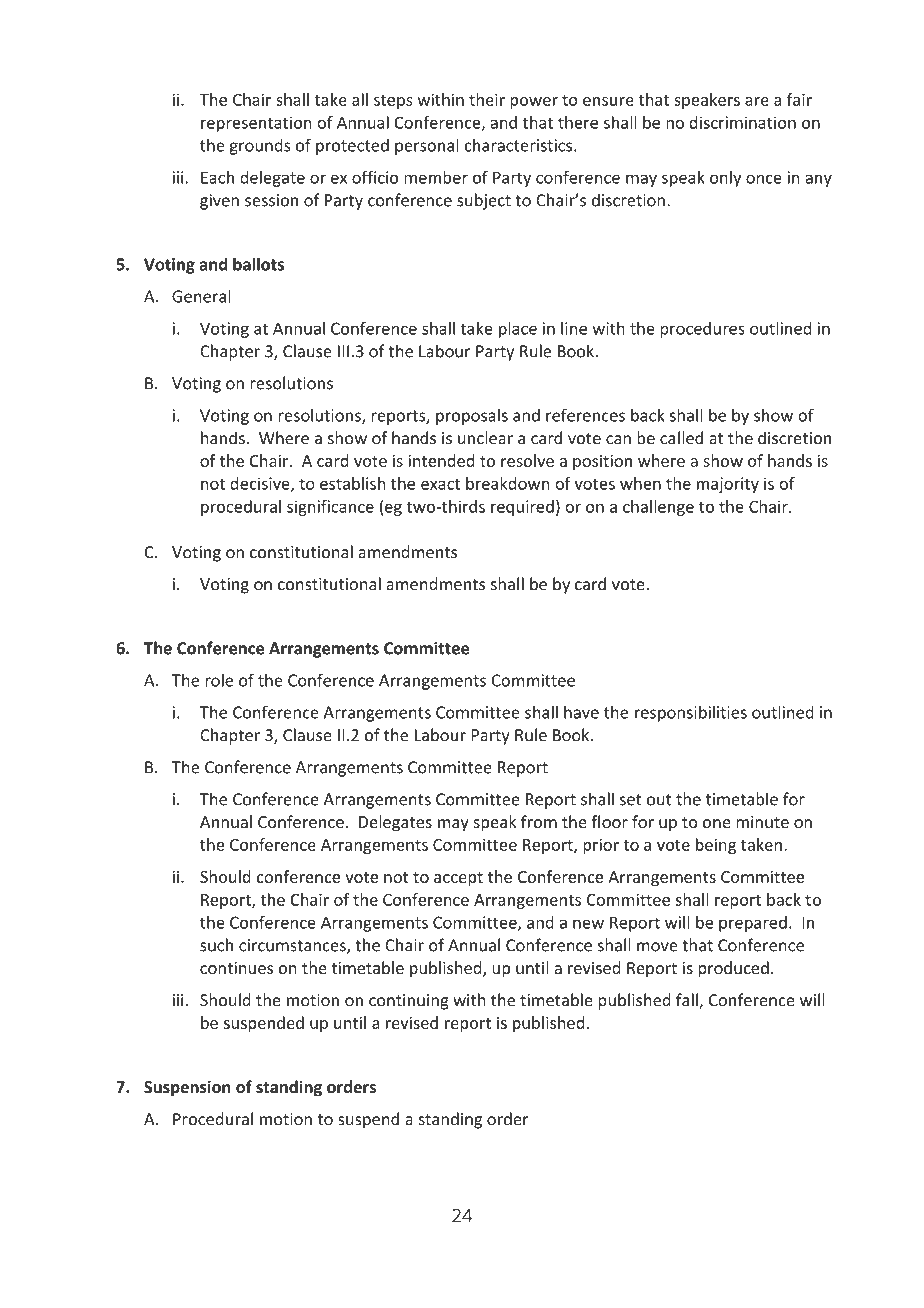 This screenshot has width=924, height=1308. I want to click on General, so click(201, 296).
